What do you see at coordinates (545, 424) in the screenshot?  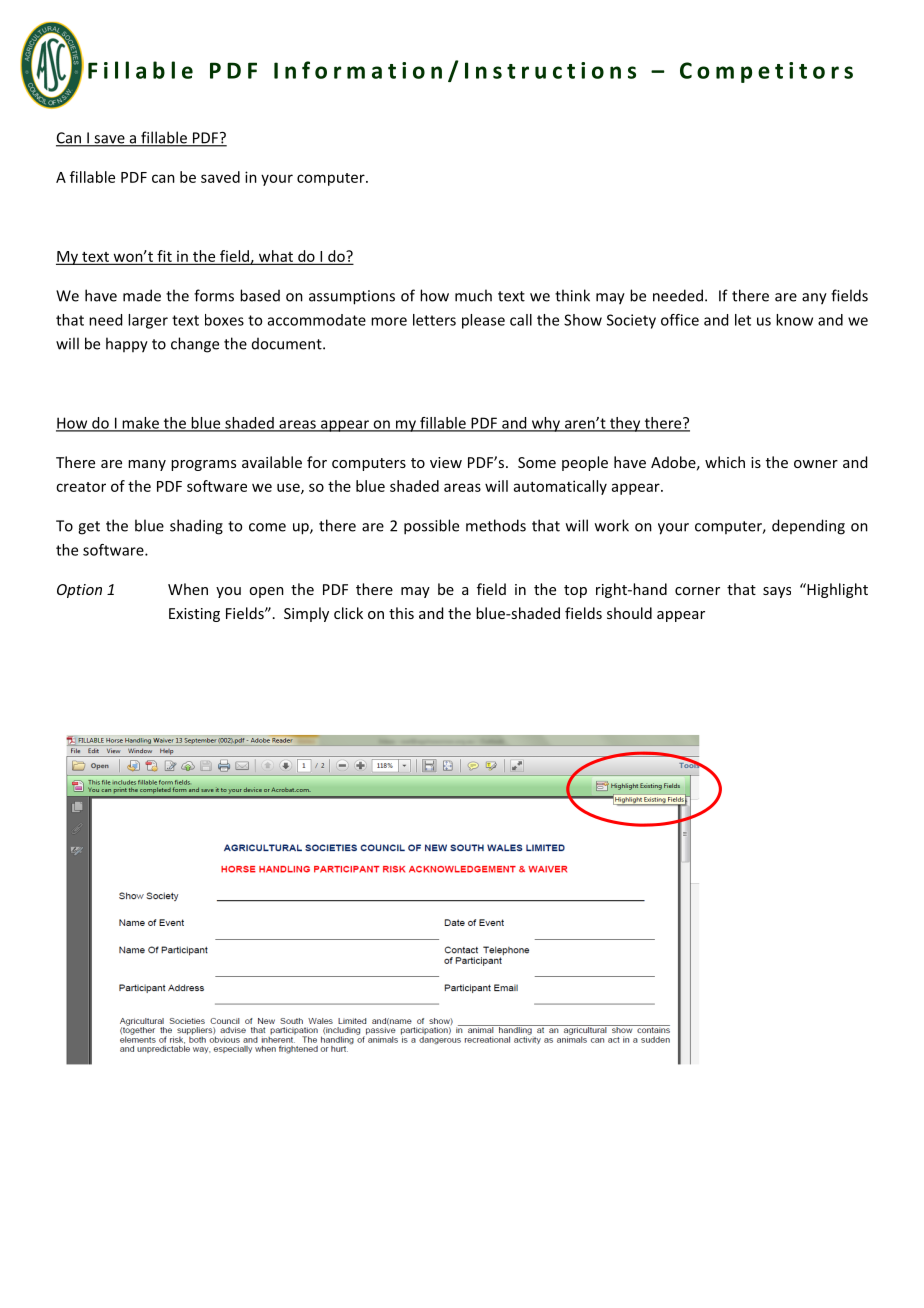 I see `why` at bounding box center [545, 424].
